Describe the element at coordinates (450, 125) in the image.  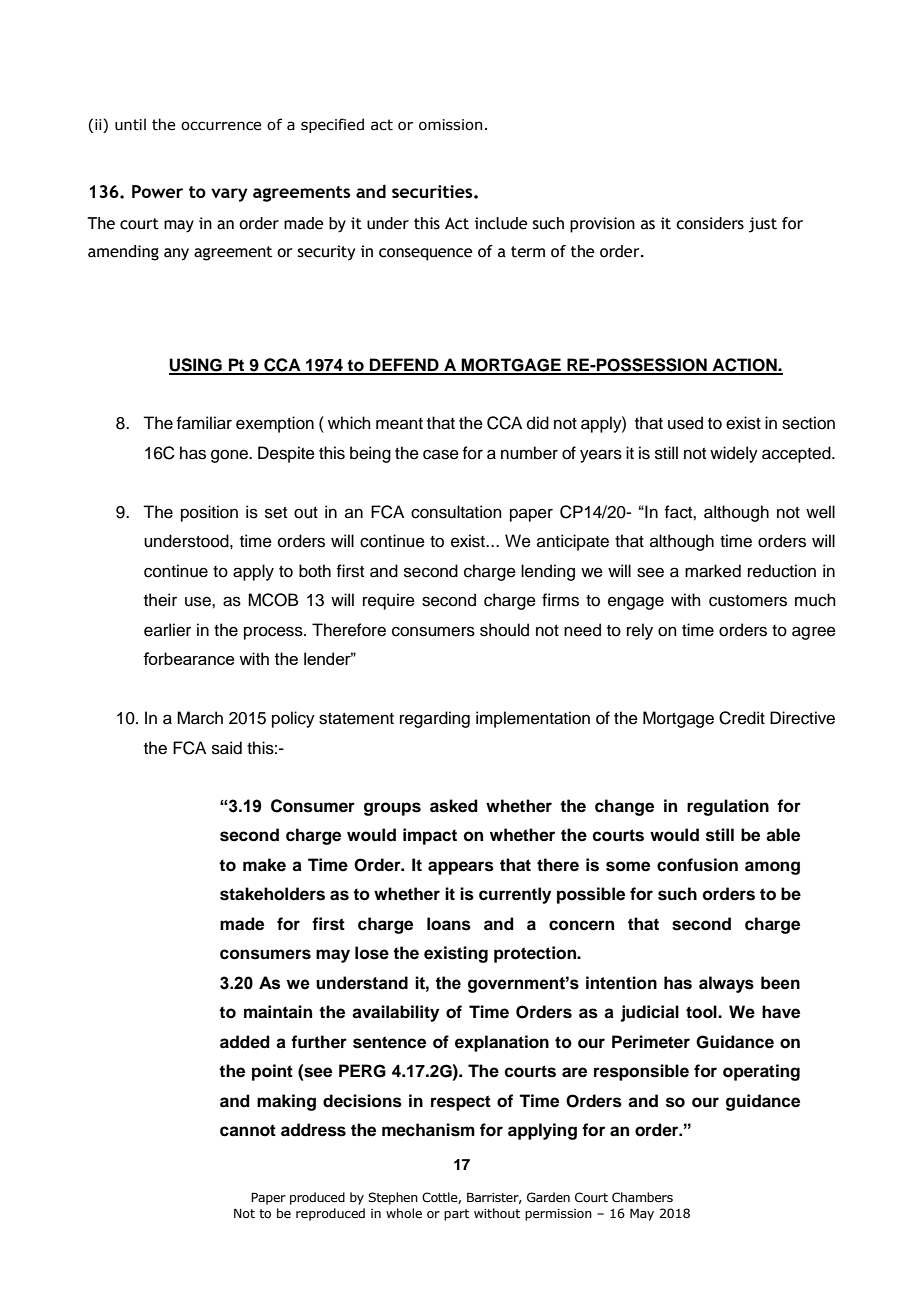
I see `omission` at that location.
